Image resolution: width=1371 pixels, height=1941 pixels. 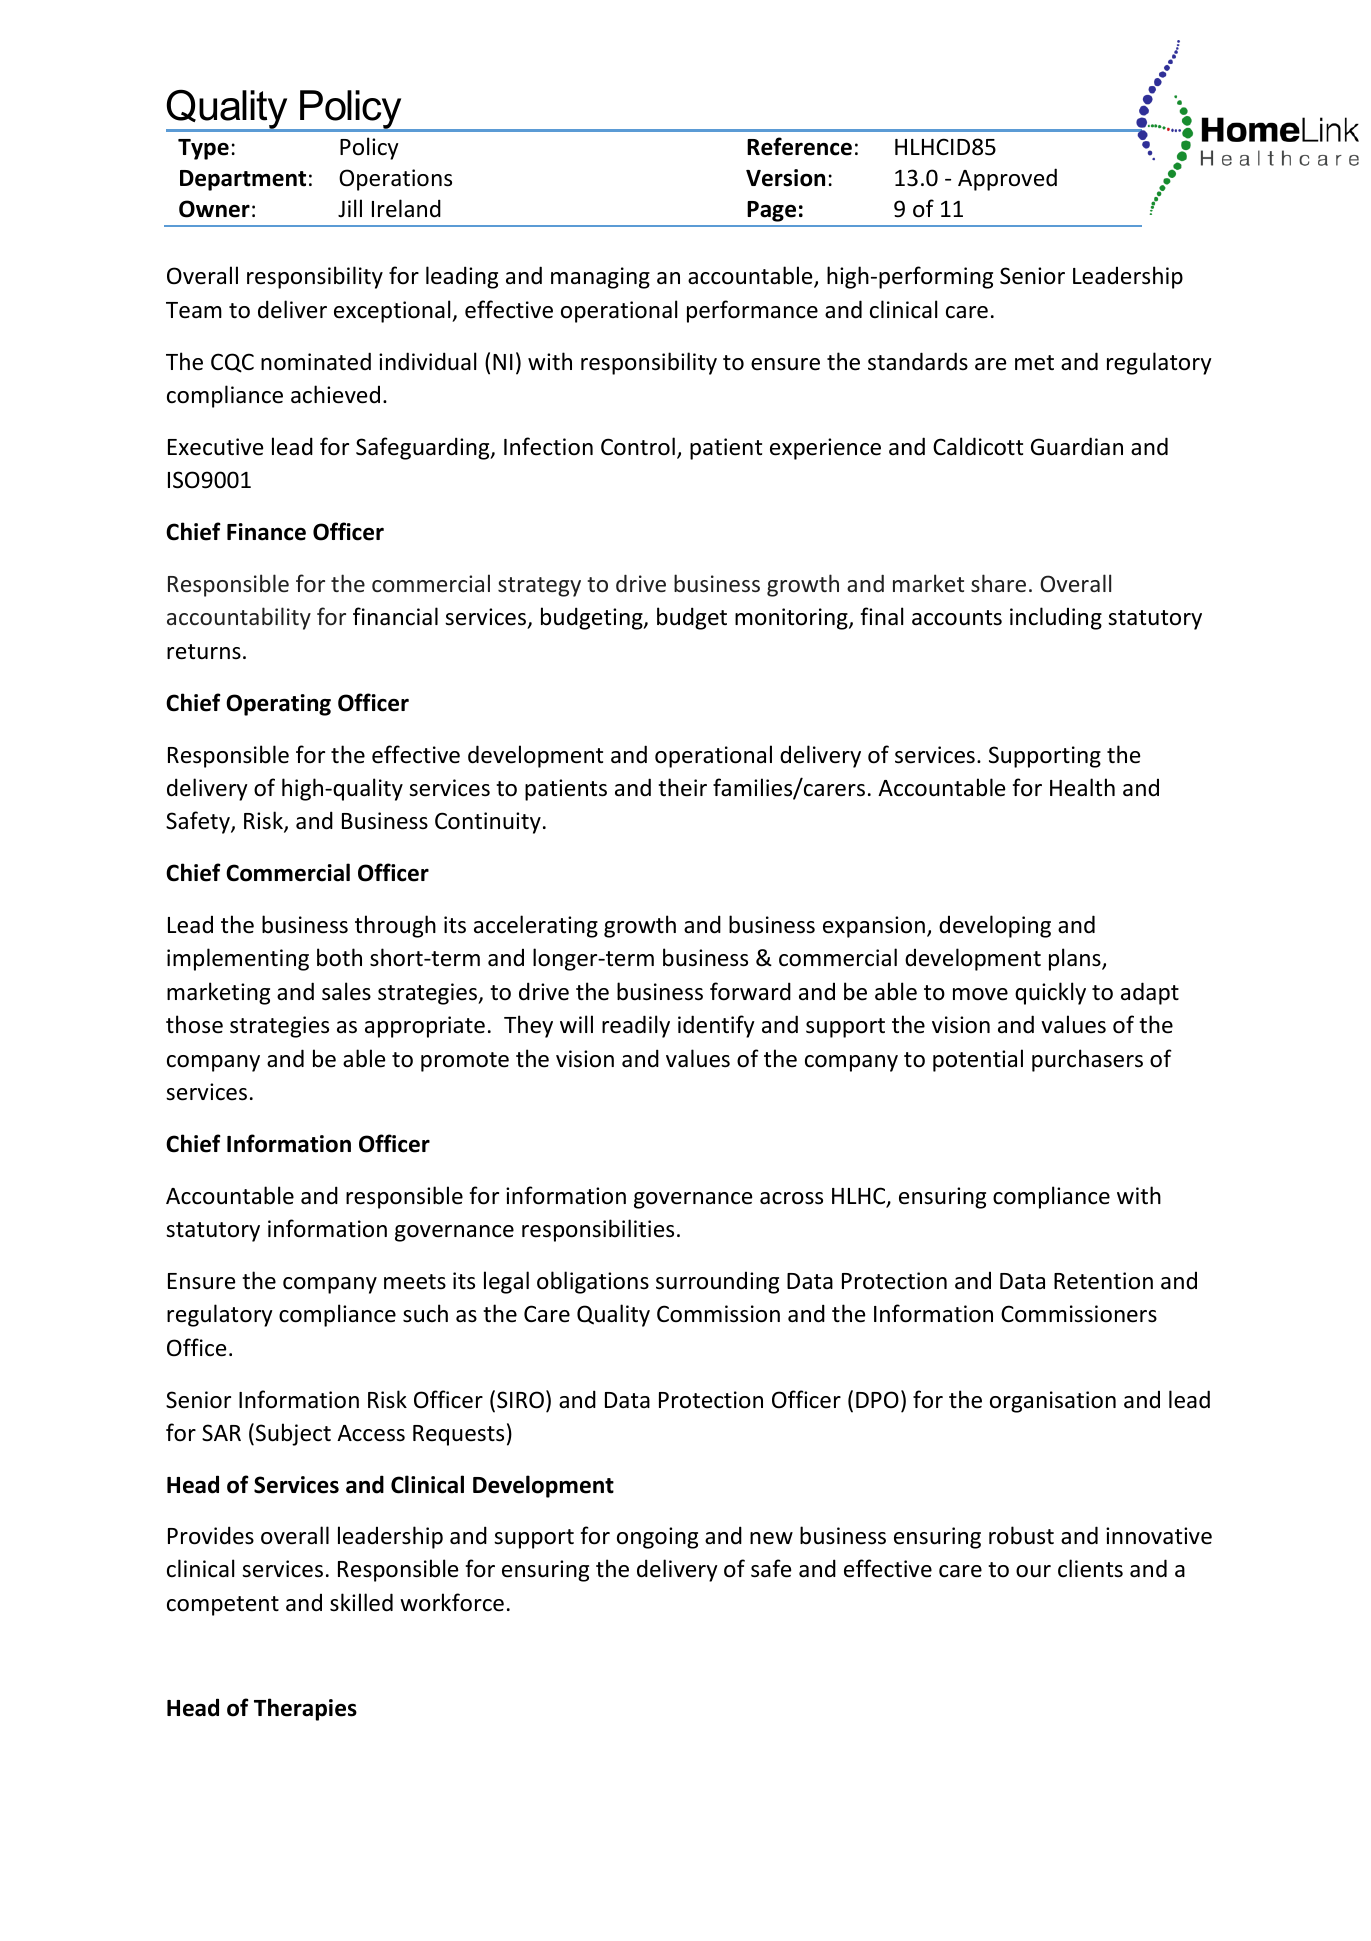 What do you see at coordinates (998, 583) in the document?
I see `share` at bounding box center [998, 583].
